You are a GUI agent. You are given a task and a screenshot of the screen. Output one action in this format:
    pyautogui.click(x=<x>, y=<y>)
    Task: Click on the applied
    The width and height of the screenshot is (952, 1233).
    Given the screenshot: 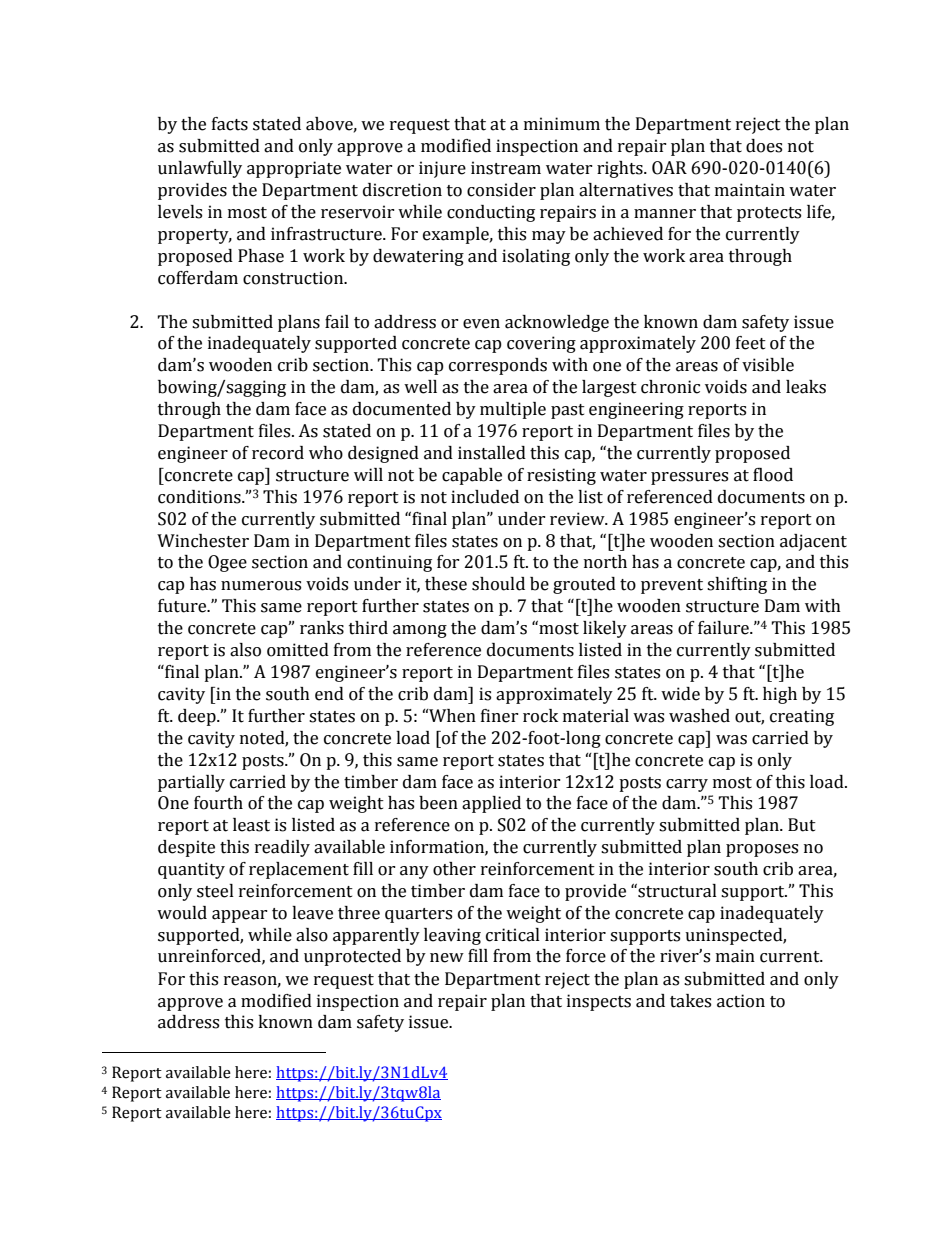 What is the action you would take?
    pyautogui.click(x=491, y=804)
